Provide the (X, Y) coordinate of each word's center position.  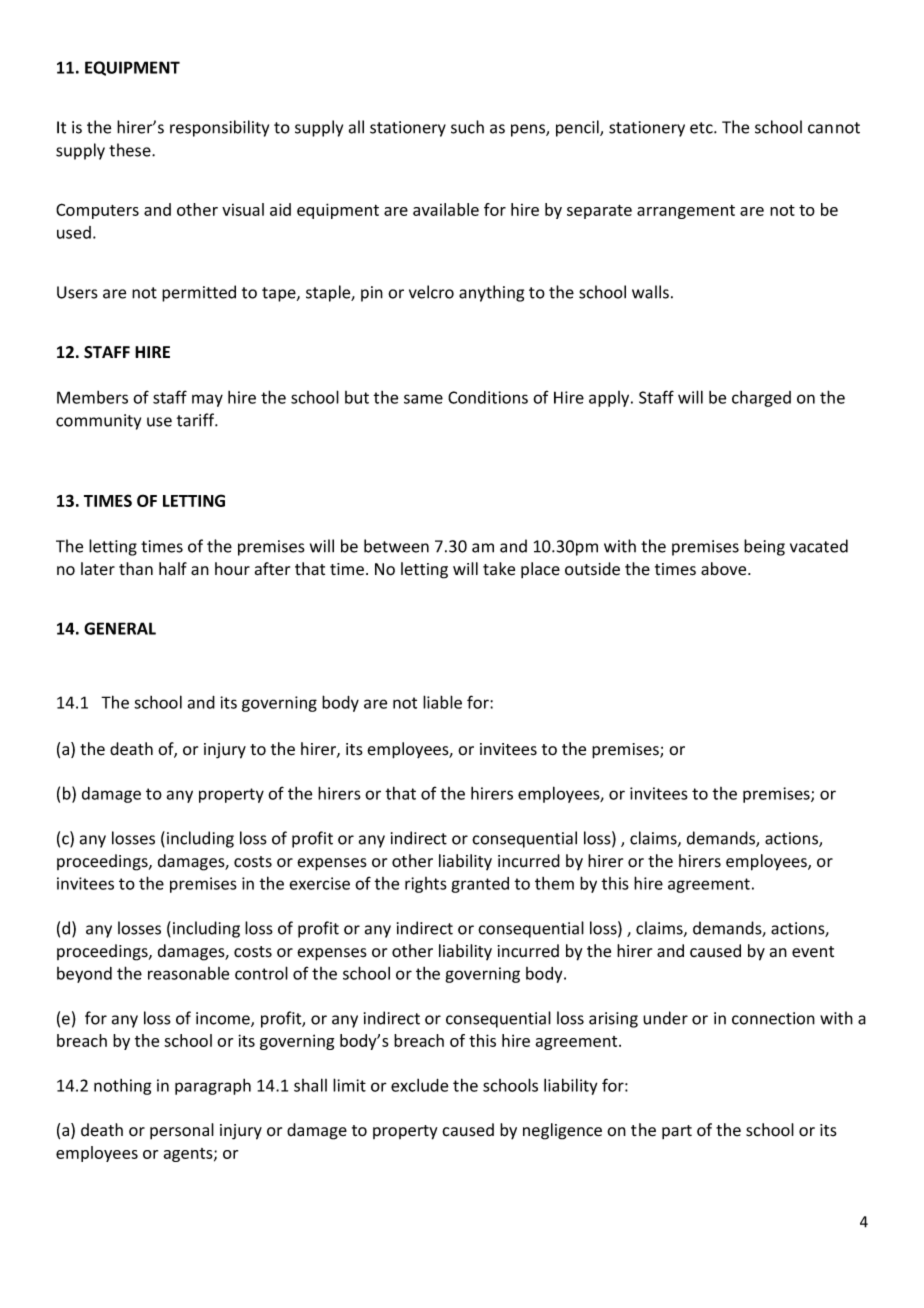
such (467, 127)
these (131, 150)
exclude (419, 1085)
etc (702, 128)
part (677, 1132)
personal (182, 1131)
